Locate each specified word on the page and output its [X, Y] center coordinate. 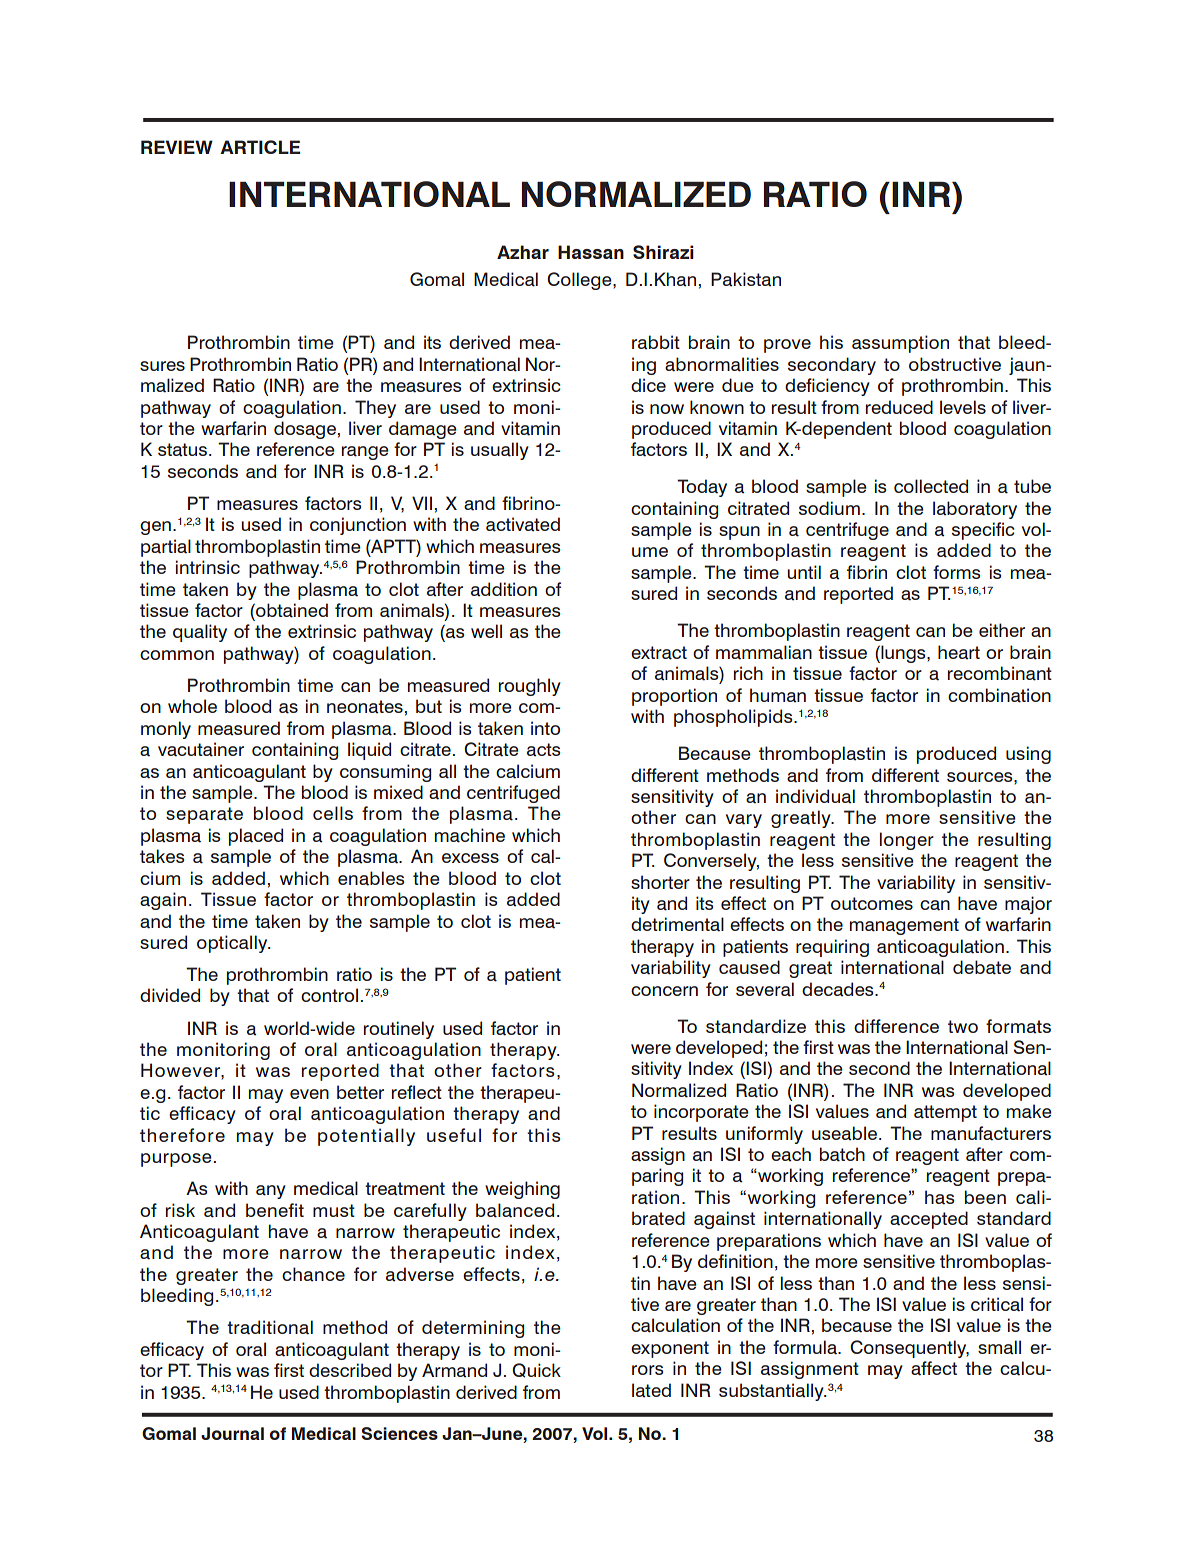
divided [170, 995]
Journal [232, 1433]
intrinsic [208, 567]
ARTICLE [260, 147]
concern [664, 991]
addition [504, 589]
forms [956, 572]
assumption [900, 344]
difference [896, 1026]
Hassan [591, 252]
